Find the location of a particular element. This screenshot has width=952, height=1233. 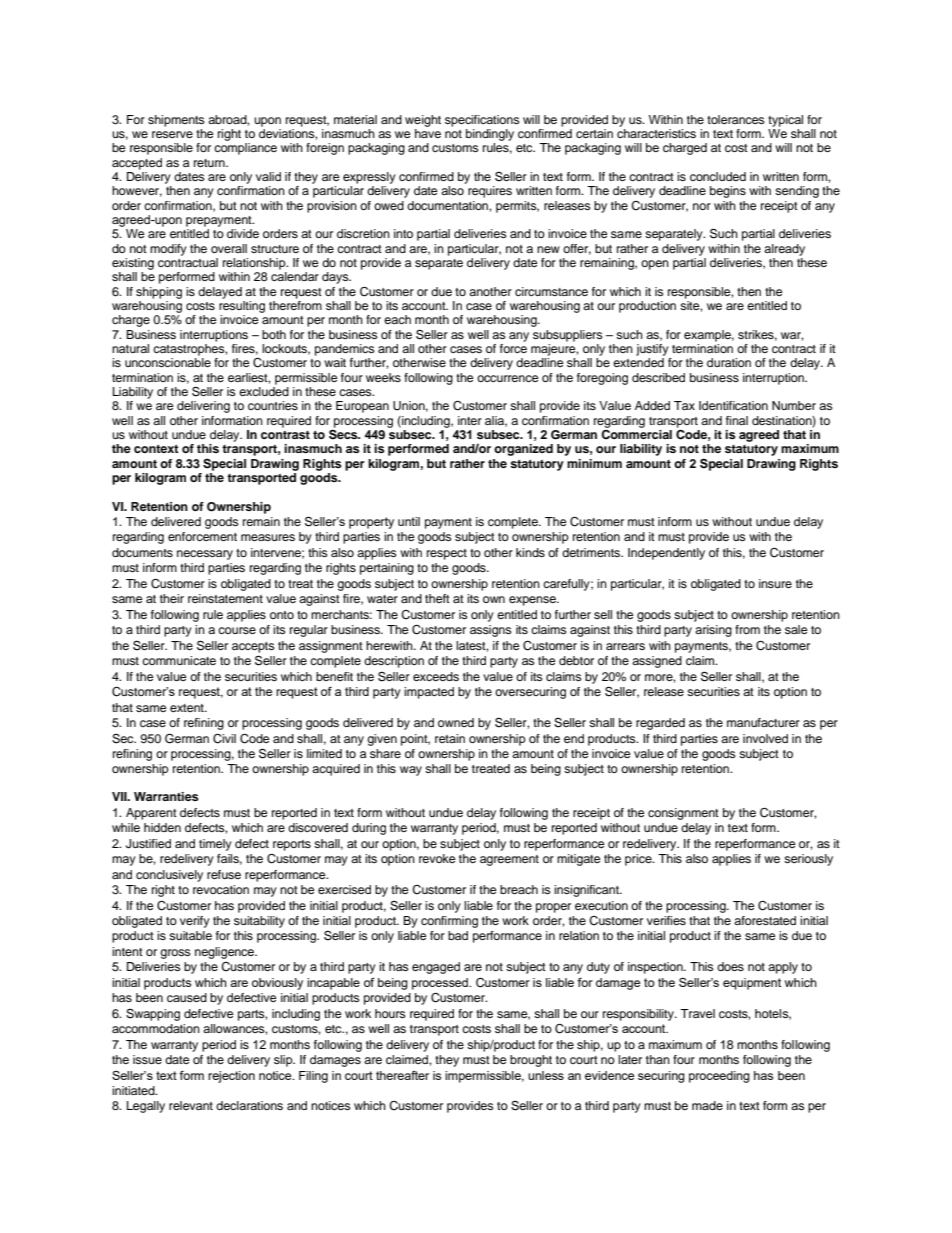

delivering is located at coordinates (203, 407).
